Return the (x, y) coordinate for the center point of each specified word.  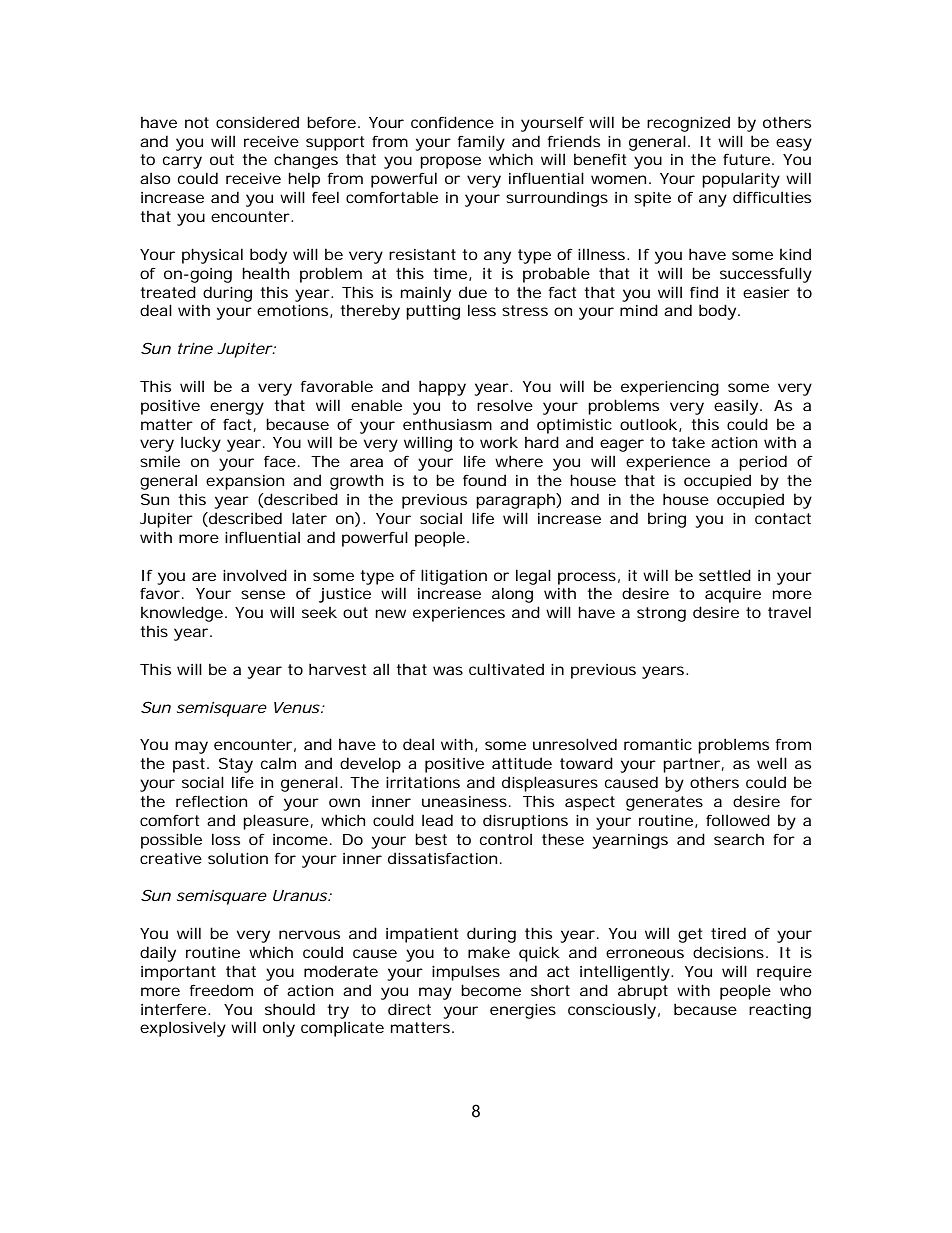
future (746, 159)
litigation (454, 577)
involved (255, 575)
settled (725, 575)
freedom (221, 990)
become (491, 990)
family (481, 143)
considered (257, 122)
